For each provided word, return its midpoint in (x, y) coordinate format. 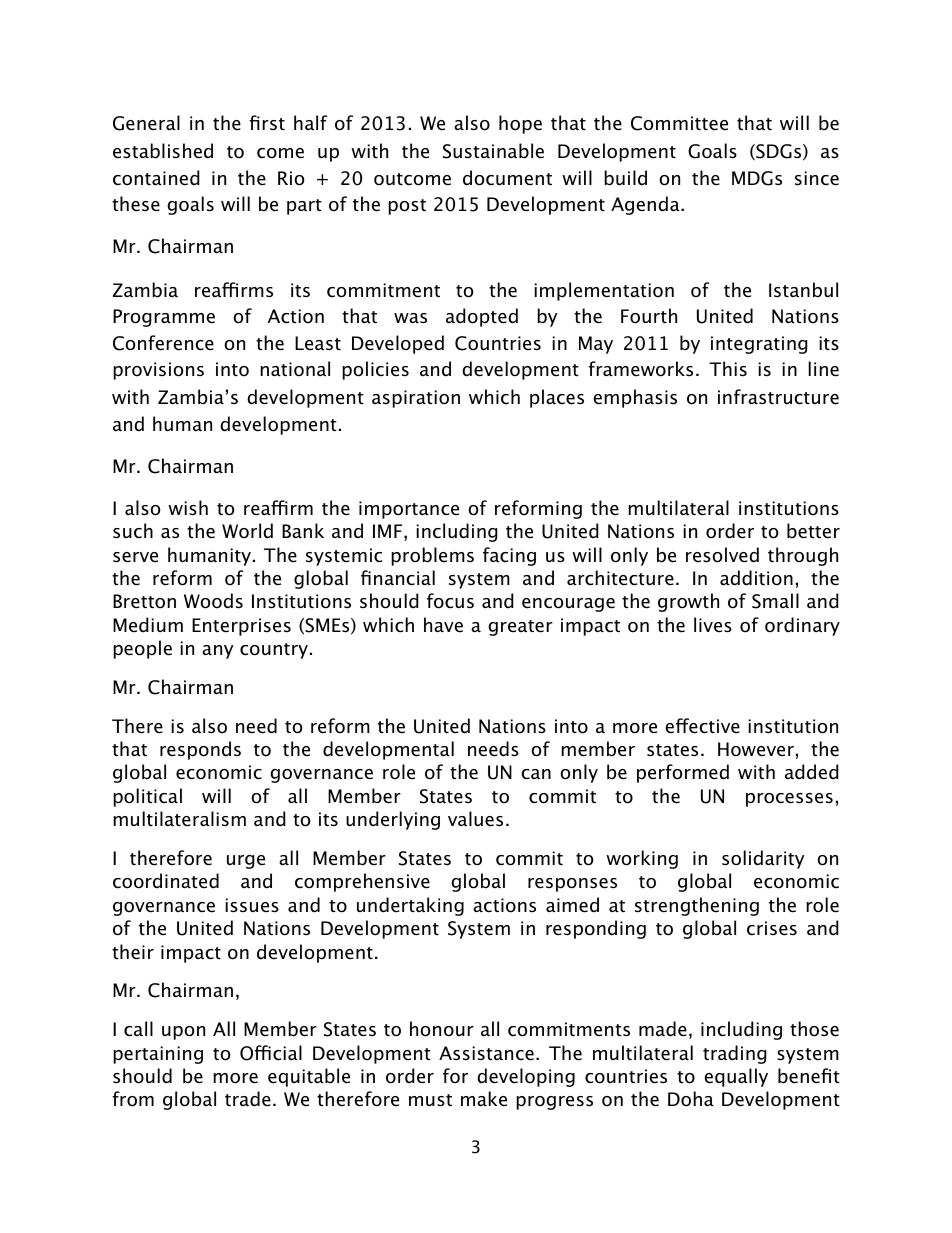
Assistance (486, 1053)
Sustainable (493, 151)
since (817, 178)
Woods (213, 601)
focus (450, 601)
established (163, 151)
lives (713, 625)
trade (248, 1099)
